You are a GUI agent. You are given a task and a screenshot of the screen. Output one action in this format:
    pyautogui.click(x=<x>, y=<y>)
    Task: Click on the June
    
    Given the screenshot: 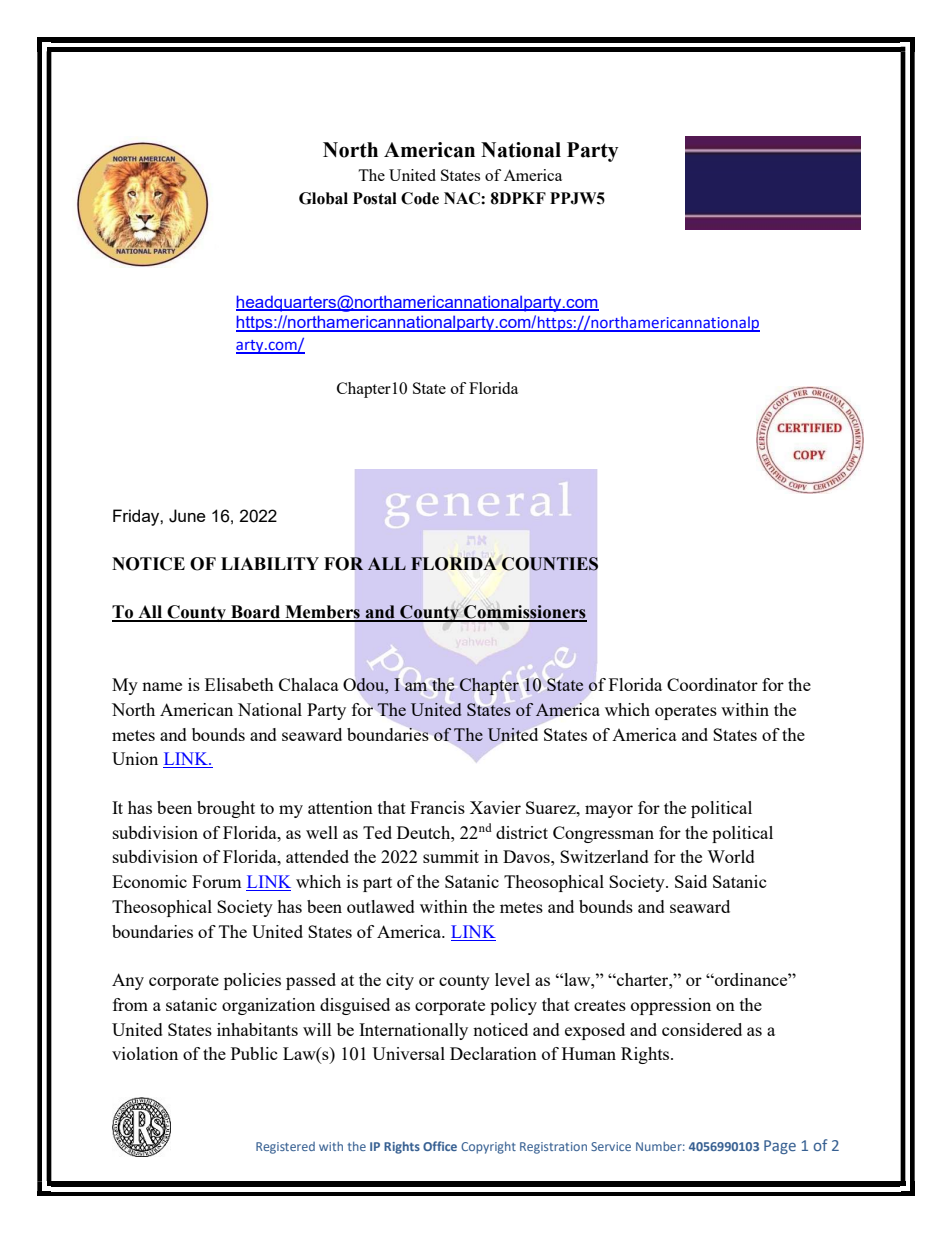 What is the action you would take?
    pyautogui.click(x=187, y=516)
